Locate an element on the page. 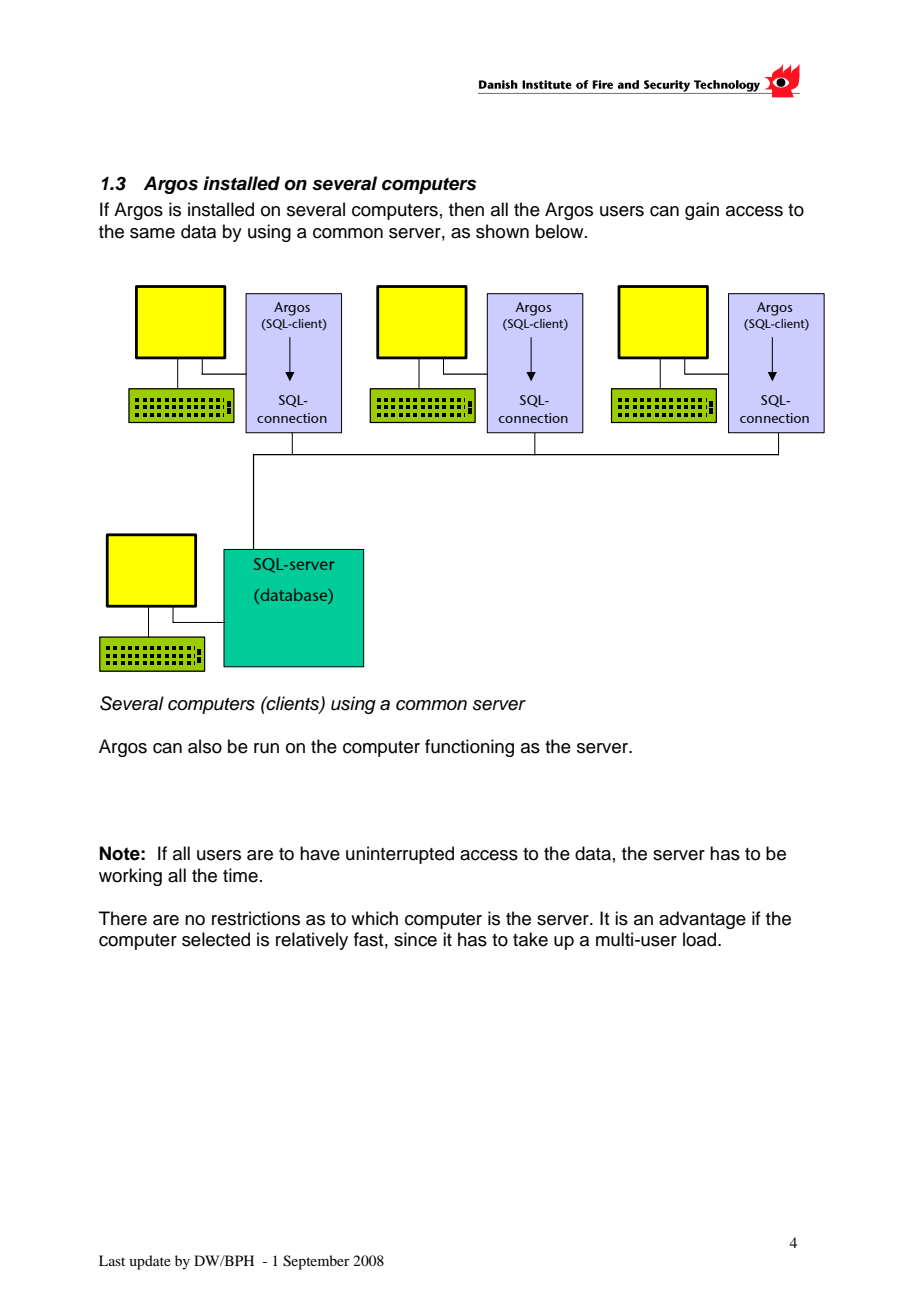 This page has height=1308, width=924. same is located at coordinates (152, 233).
